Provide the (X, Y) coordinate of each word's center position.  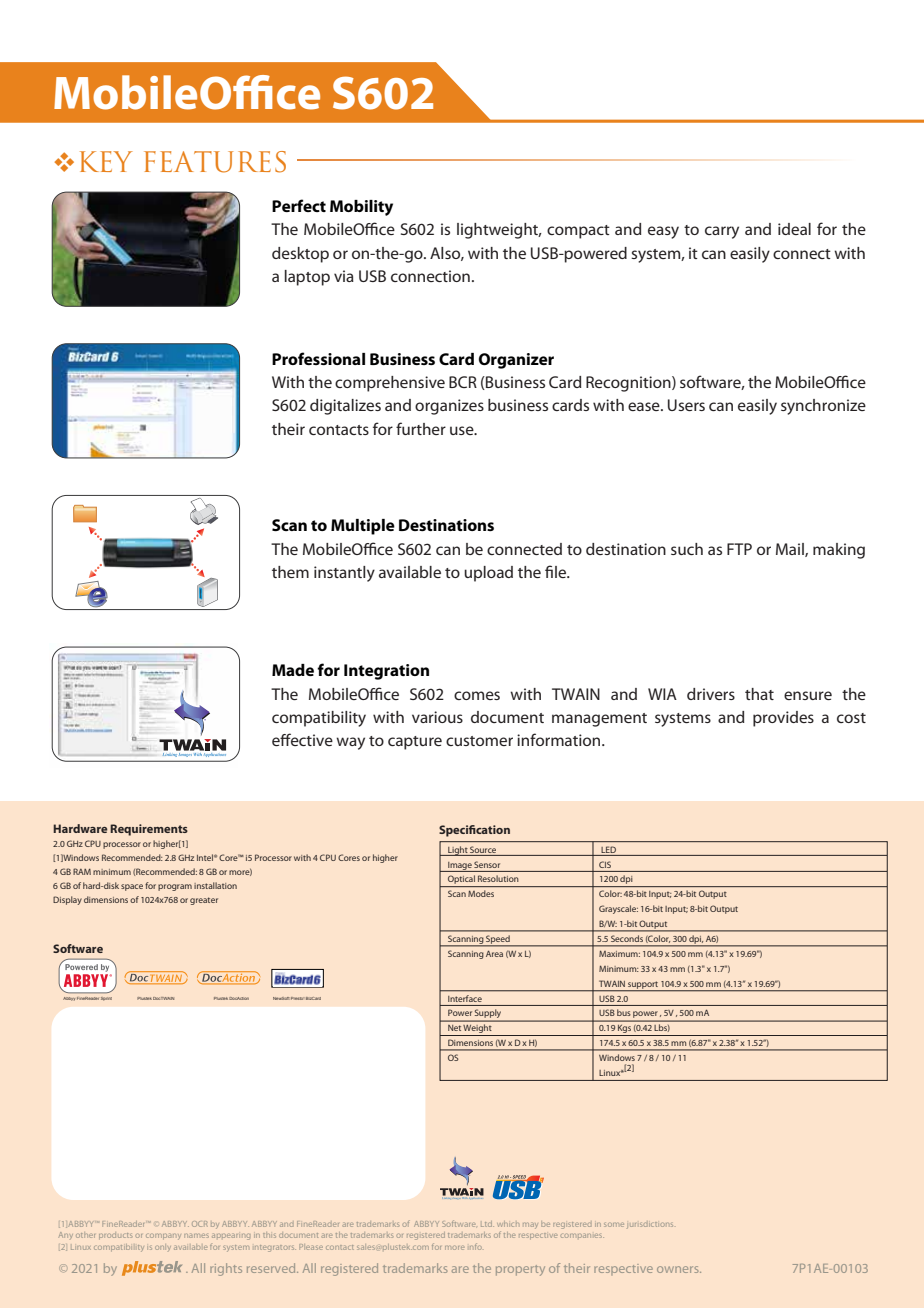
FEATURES (215, 162)
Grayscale (618, 909)
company (163, 1237)
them (290, 572)
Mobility (361, 208)
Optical (461, 881)
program (175, 887)
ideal (794, 229)
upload (488, 574)
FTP (739, 549)
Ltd (487, 1224)
